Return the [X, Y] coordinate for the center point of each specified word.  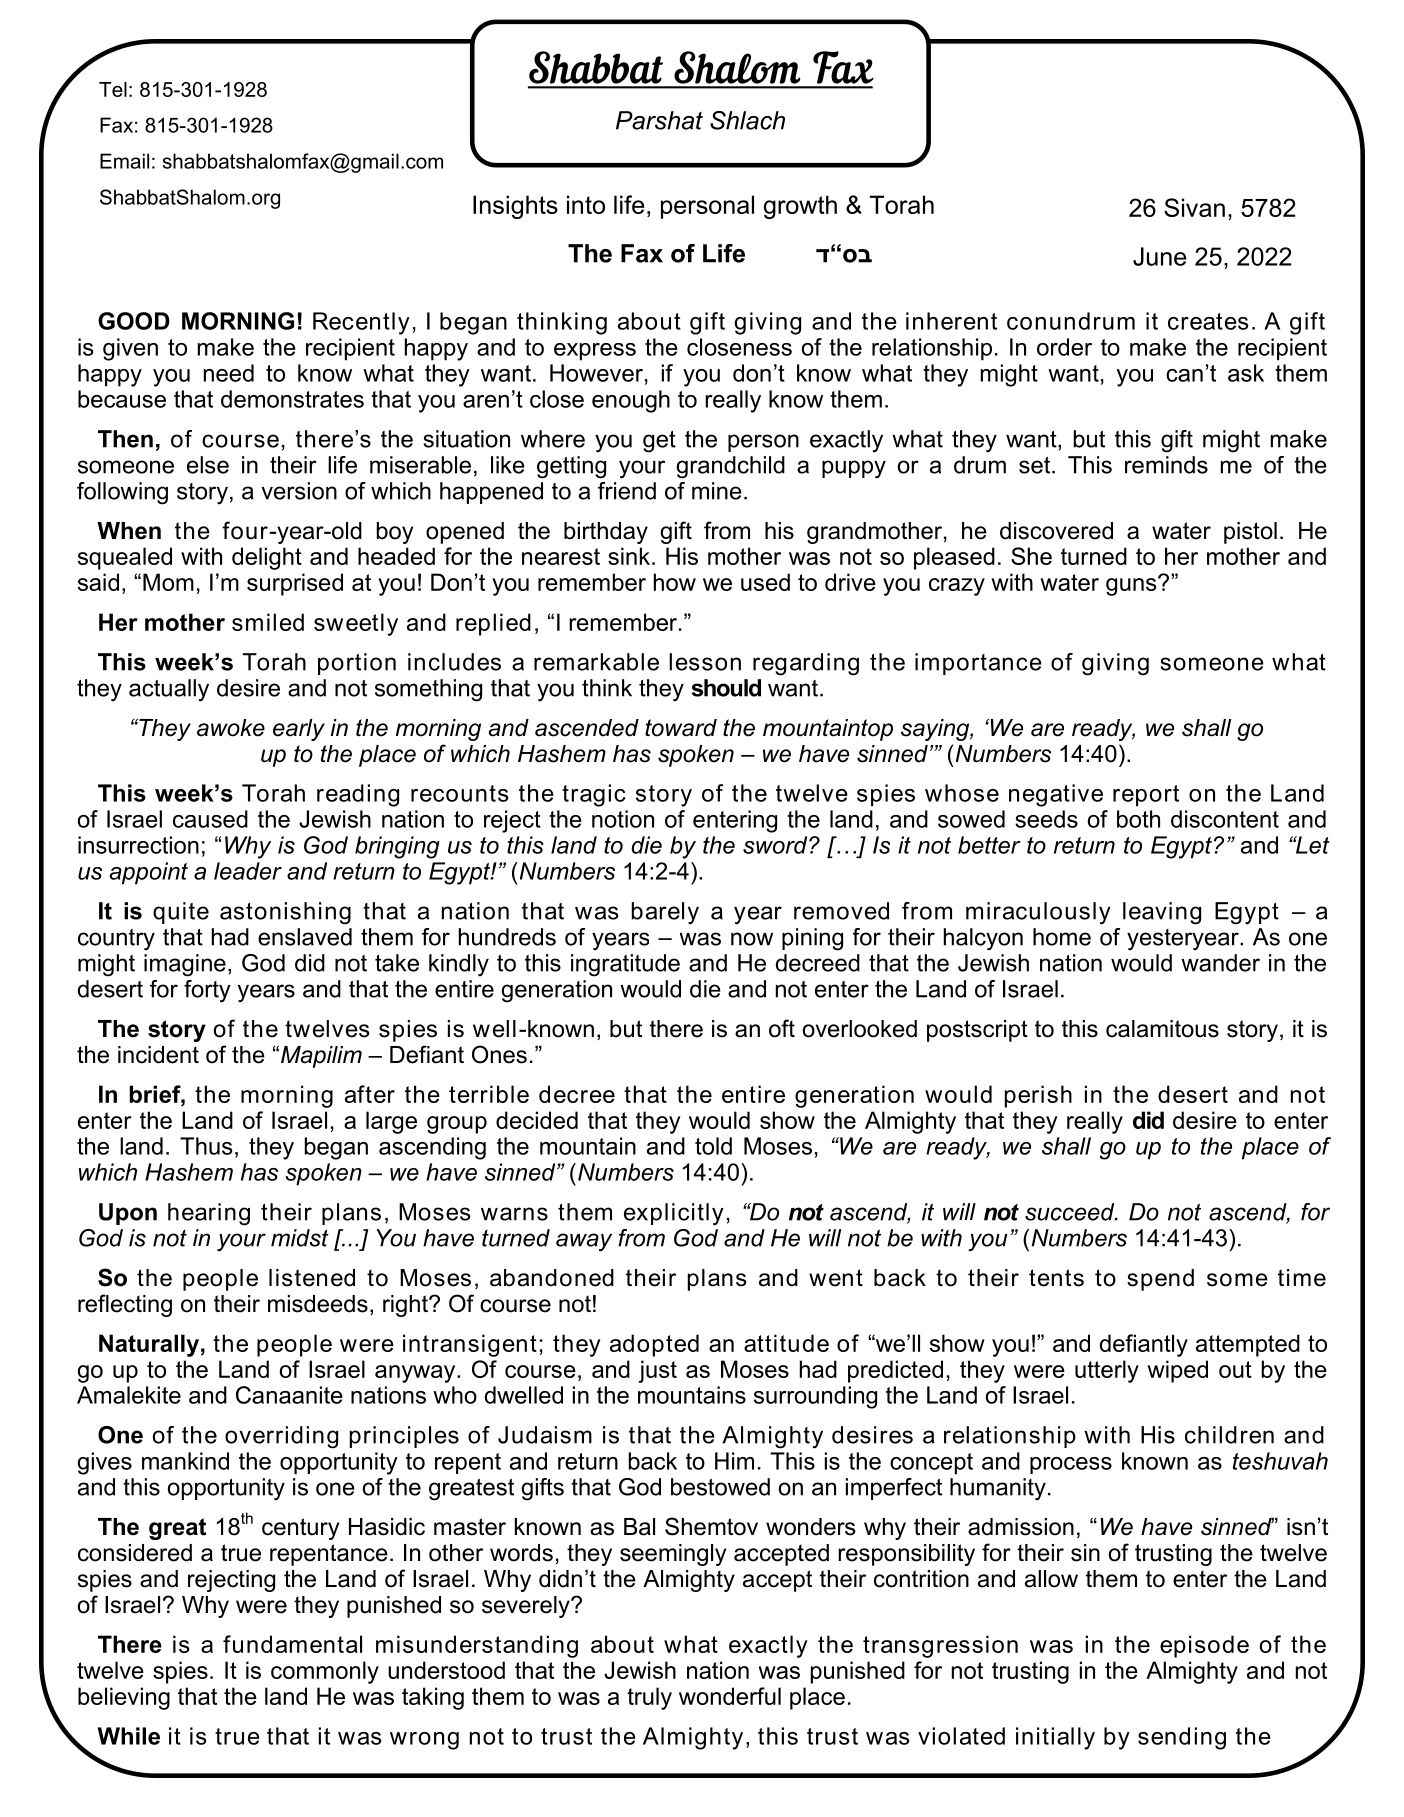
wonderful [730, 1696]
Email [124, 161]
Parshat [659, 120]
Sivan [1194, 207]
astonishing [285, 913]
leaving [1162, 913]
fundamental [292, 1644]
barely [665, 913]
